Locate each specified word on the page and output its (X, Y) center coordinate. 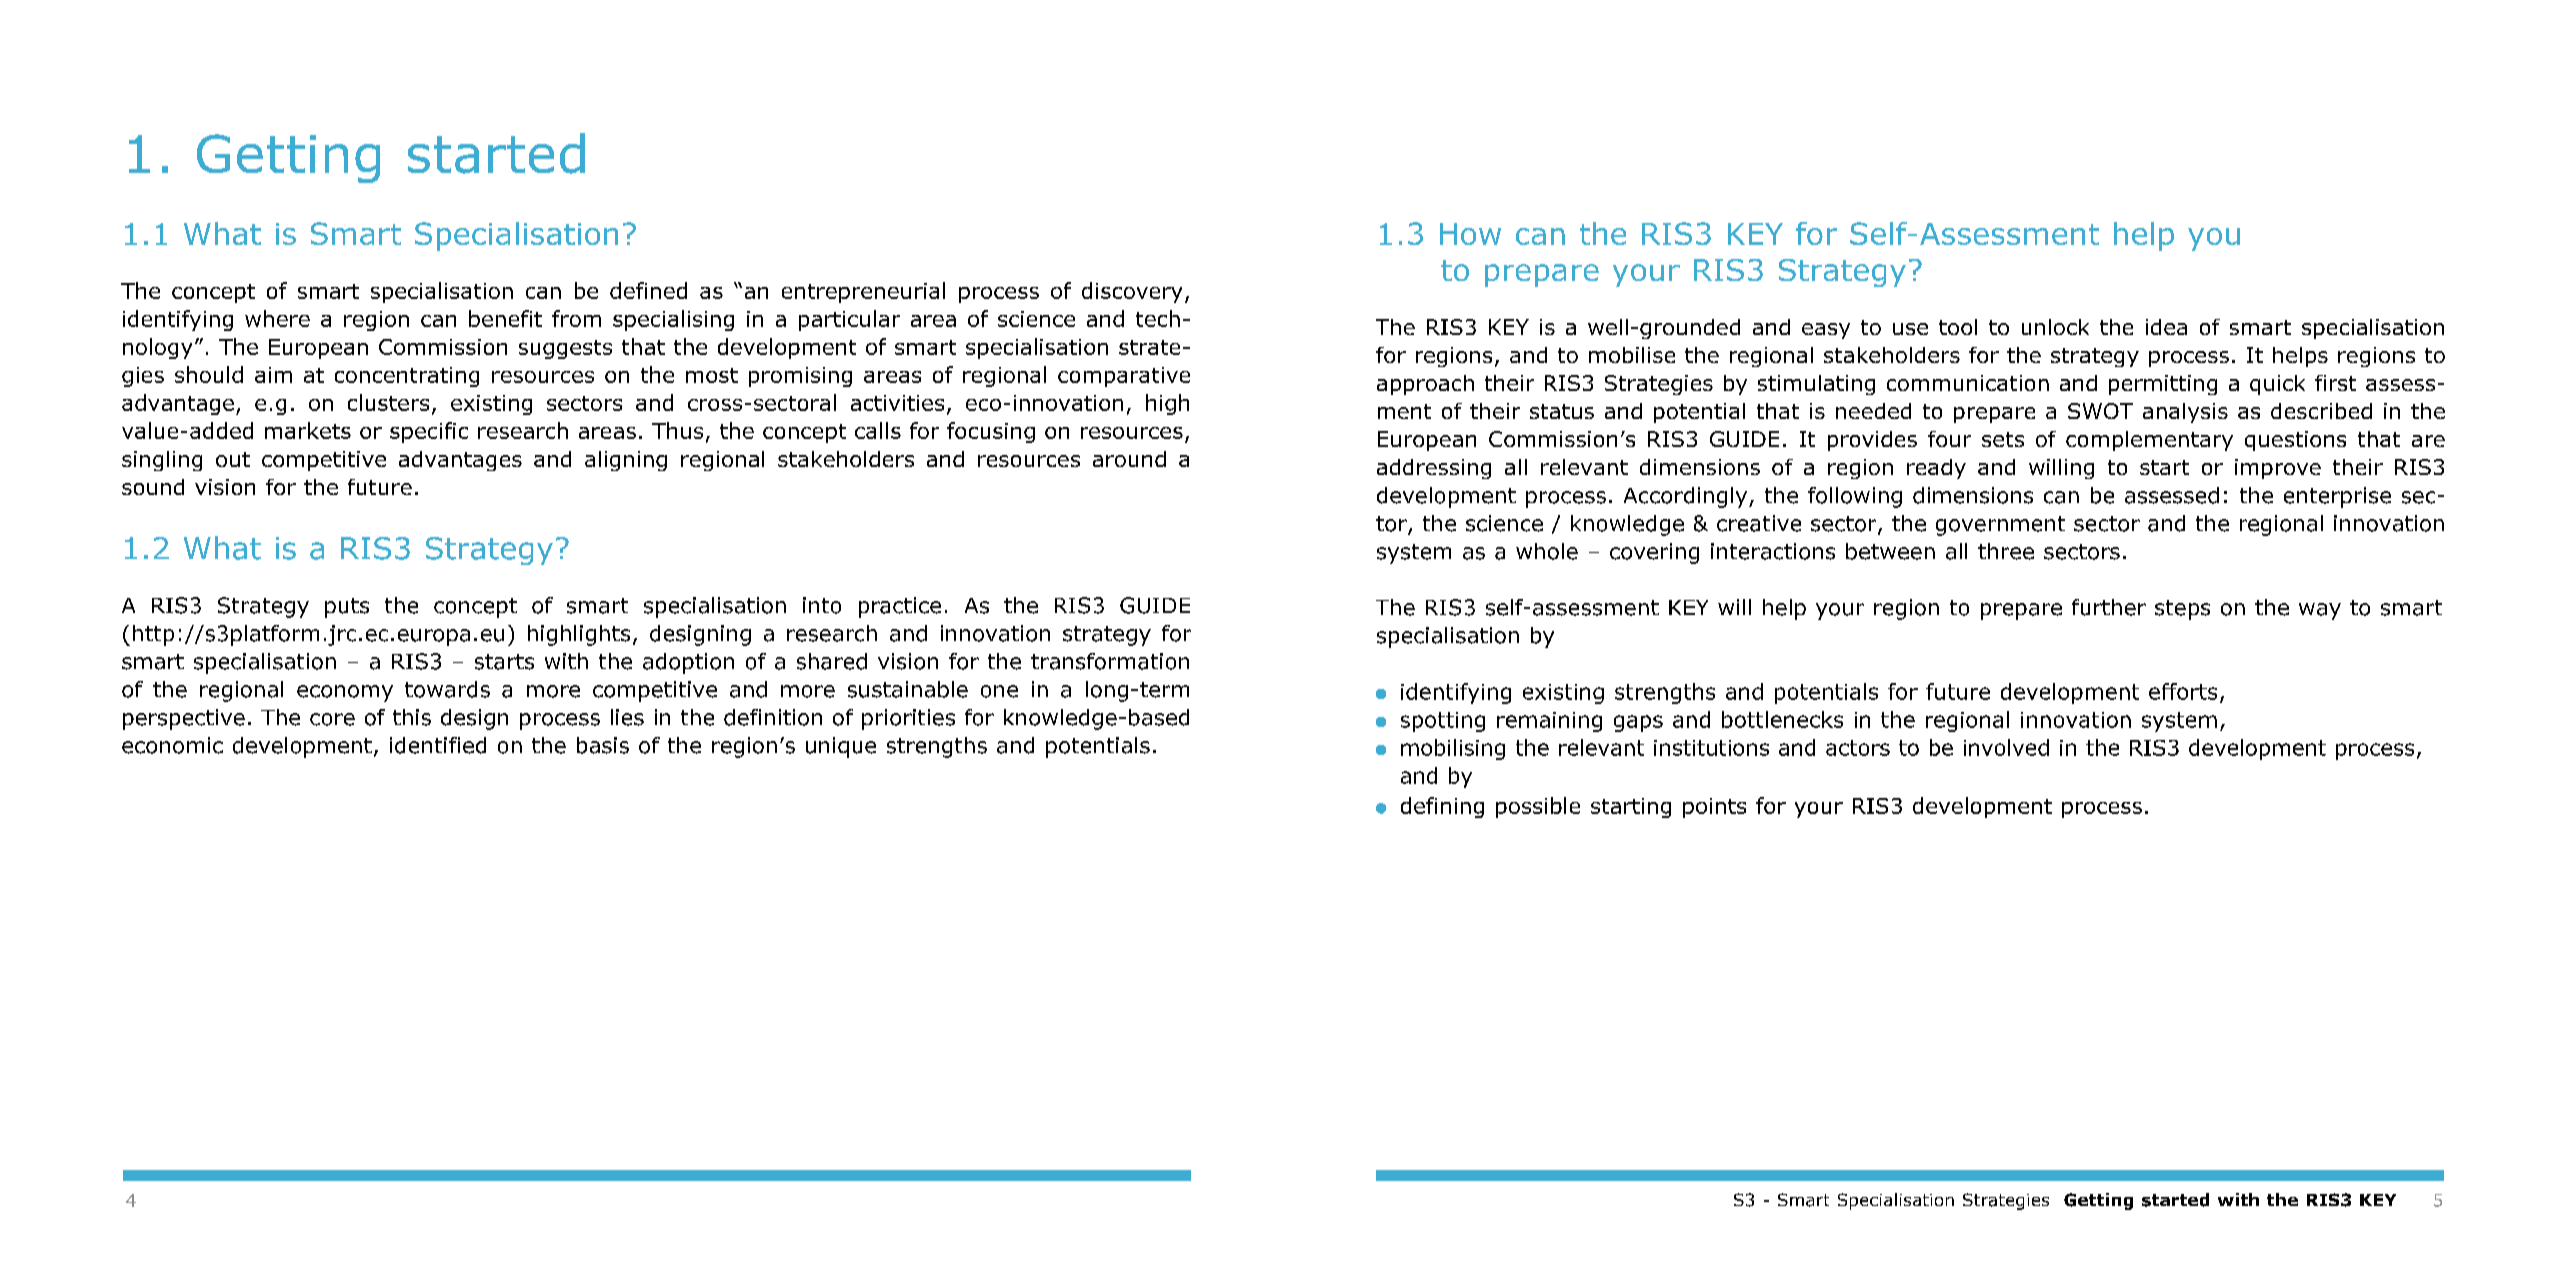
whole (1547, 551)
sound (153, 487)
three (2006, 551)
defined (648, 290)
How (1470, 234)
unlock (2055, 327)
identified (438, 745)
